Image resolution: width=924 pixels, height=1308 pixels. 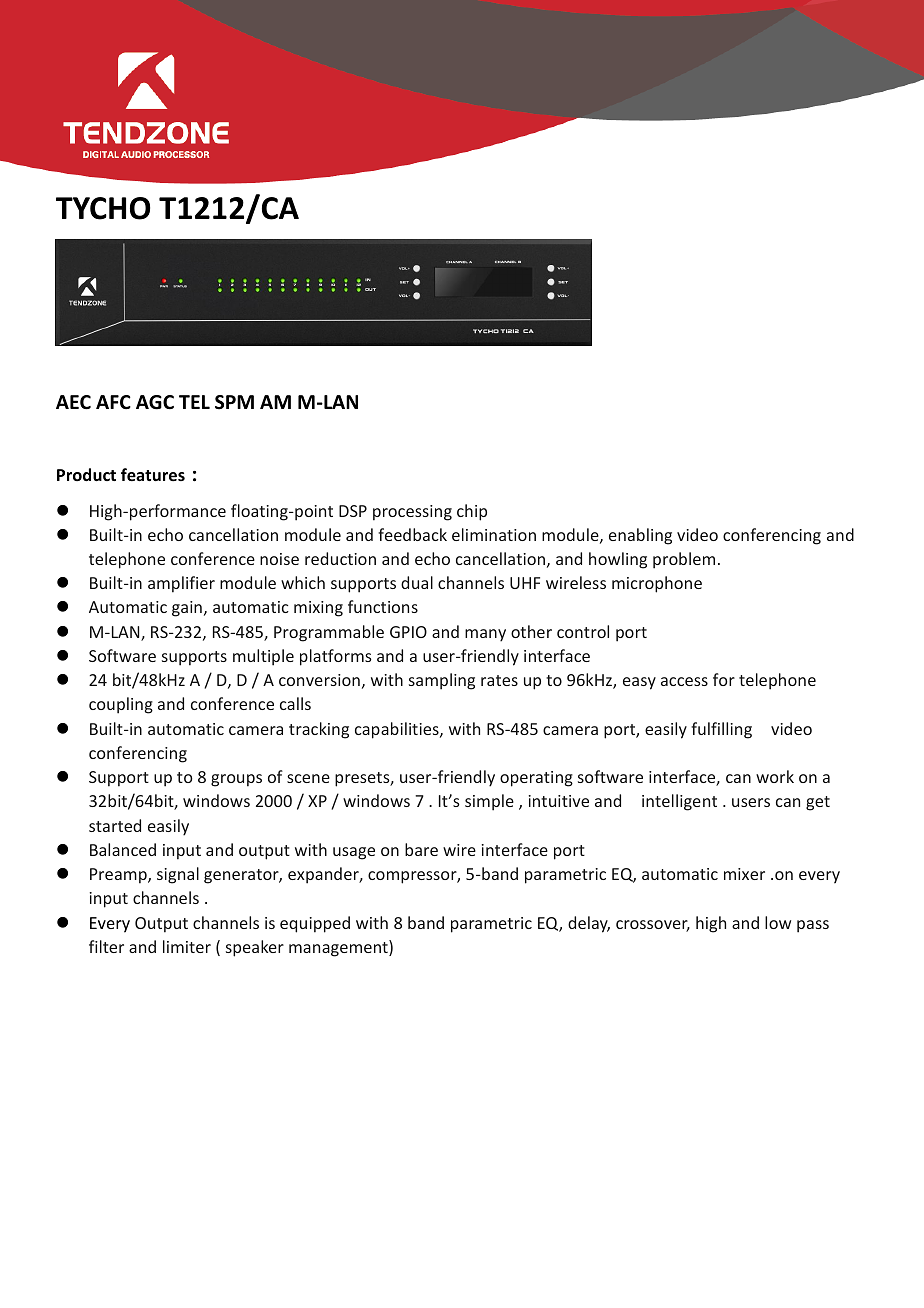 I want to click on problem, so click(x=684, y=560).
